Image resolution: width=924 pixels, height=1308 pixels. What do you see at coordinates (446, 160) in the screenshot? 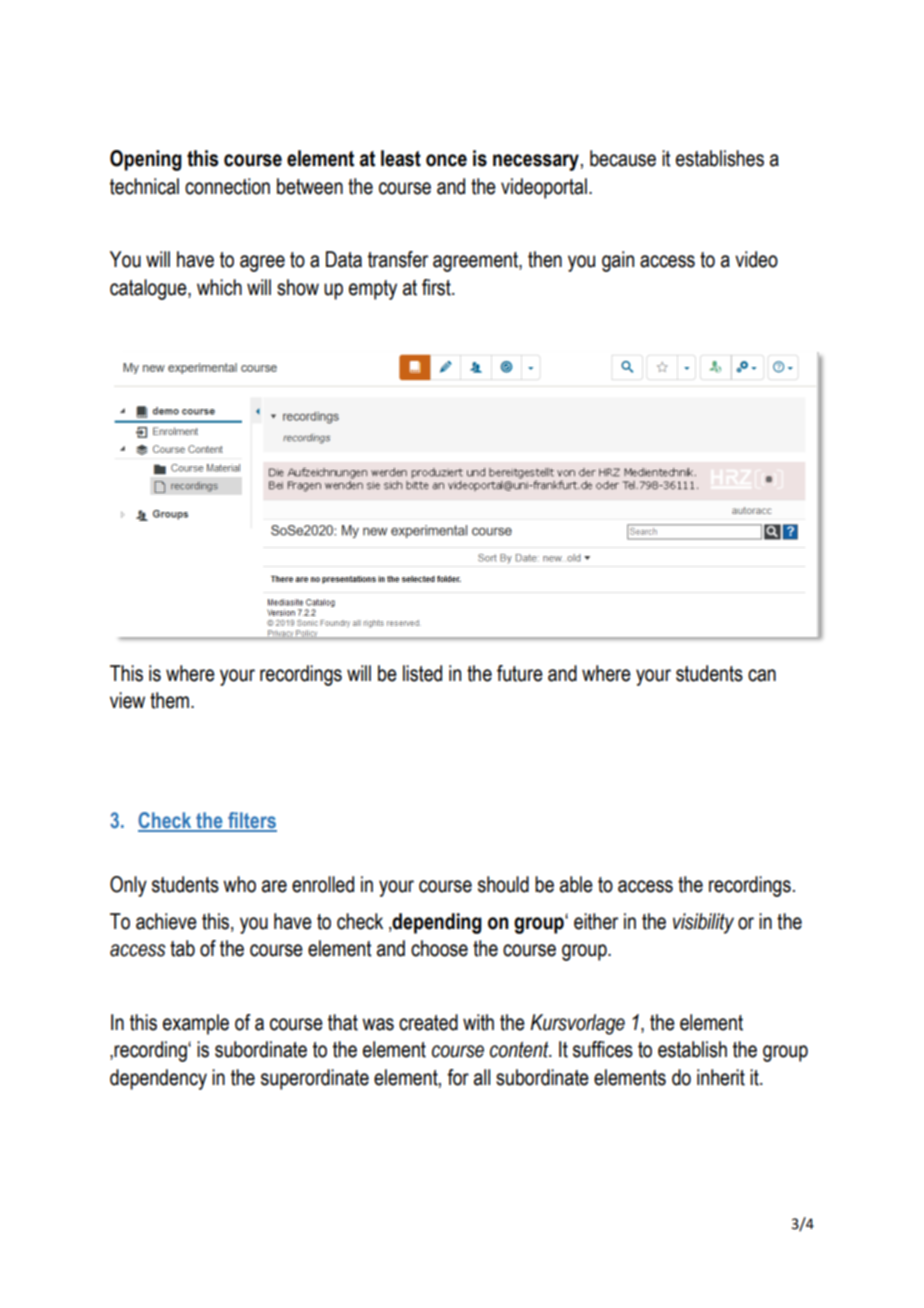
I see `once` at bounding box center [446, 160].
